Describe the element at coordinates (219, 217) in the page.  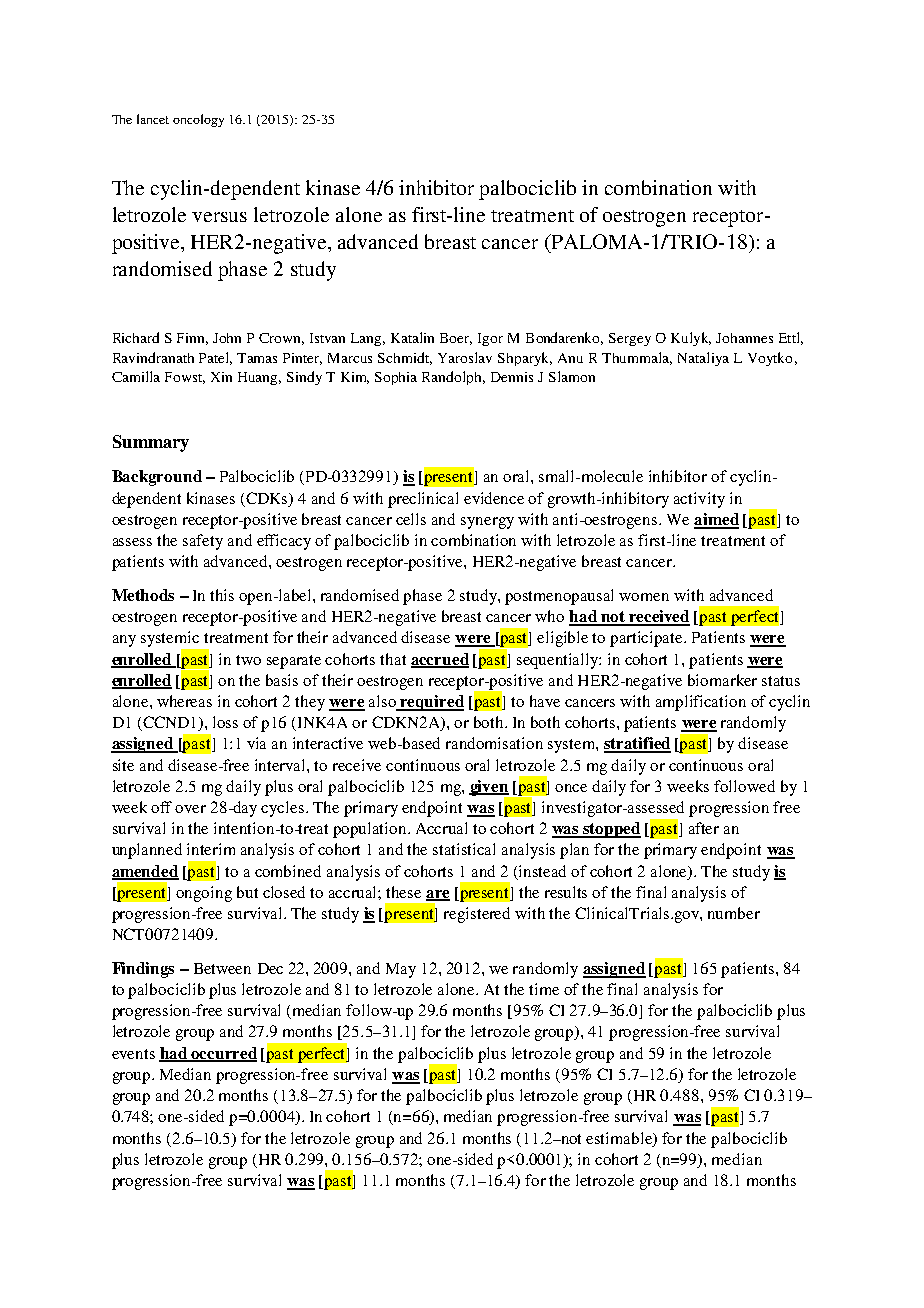
I see `versus` at that location.
